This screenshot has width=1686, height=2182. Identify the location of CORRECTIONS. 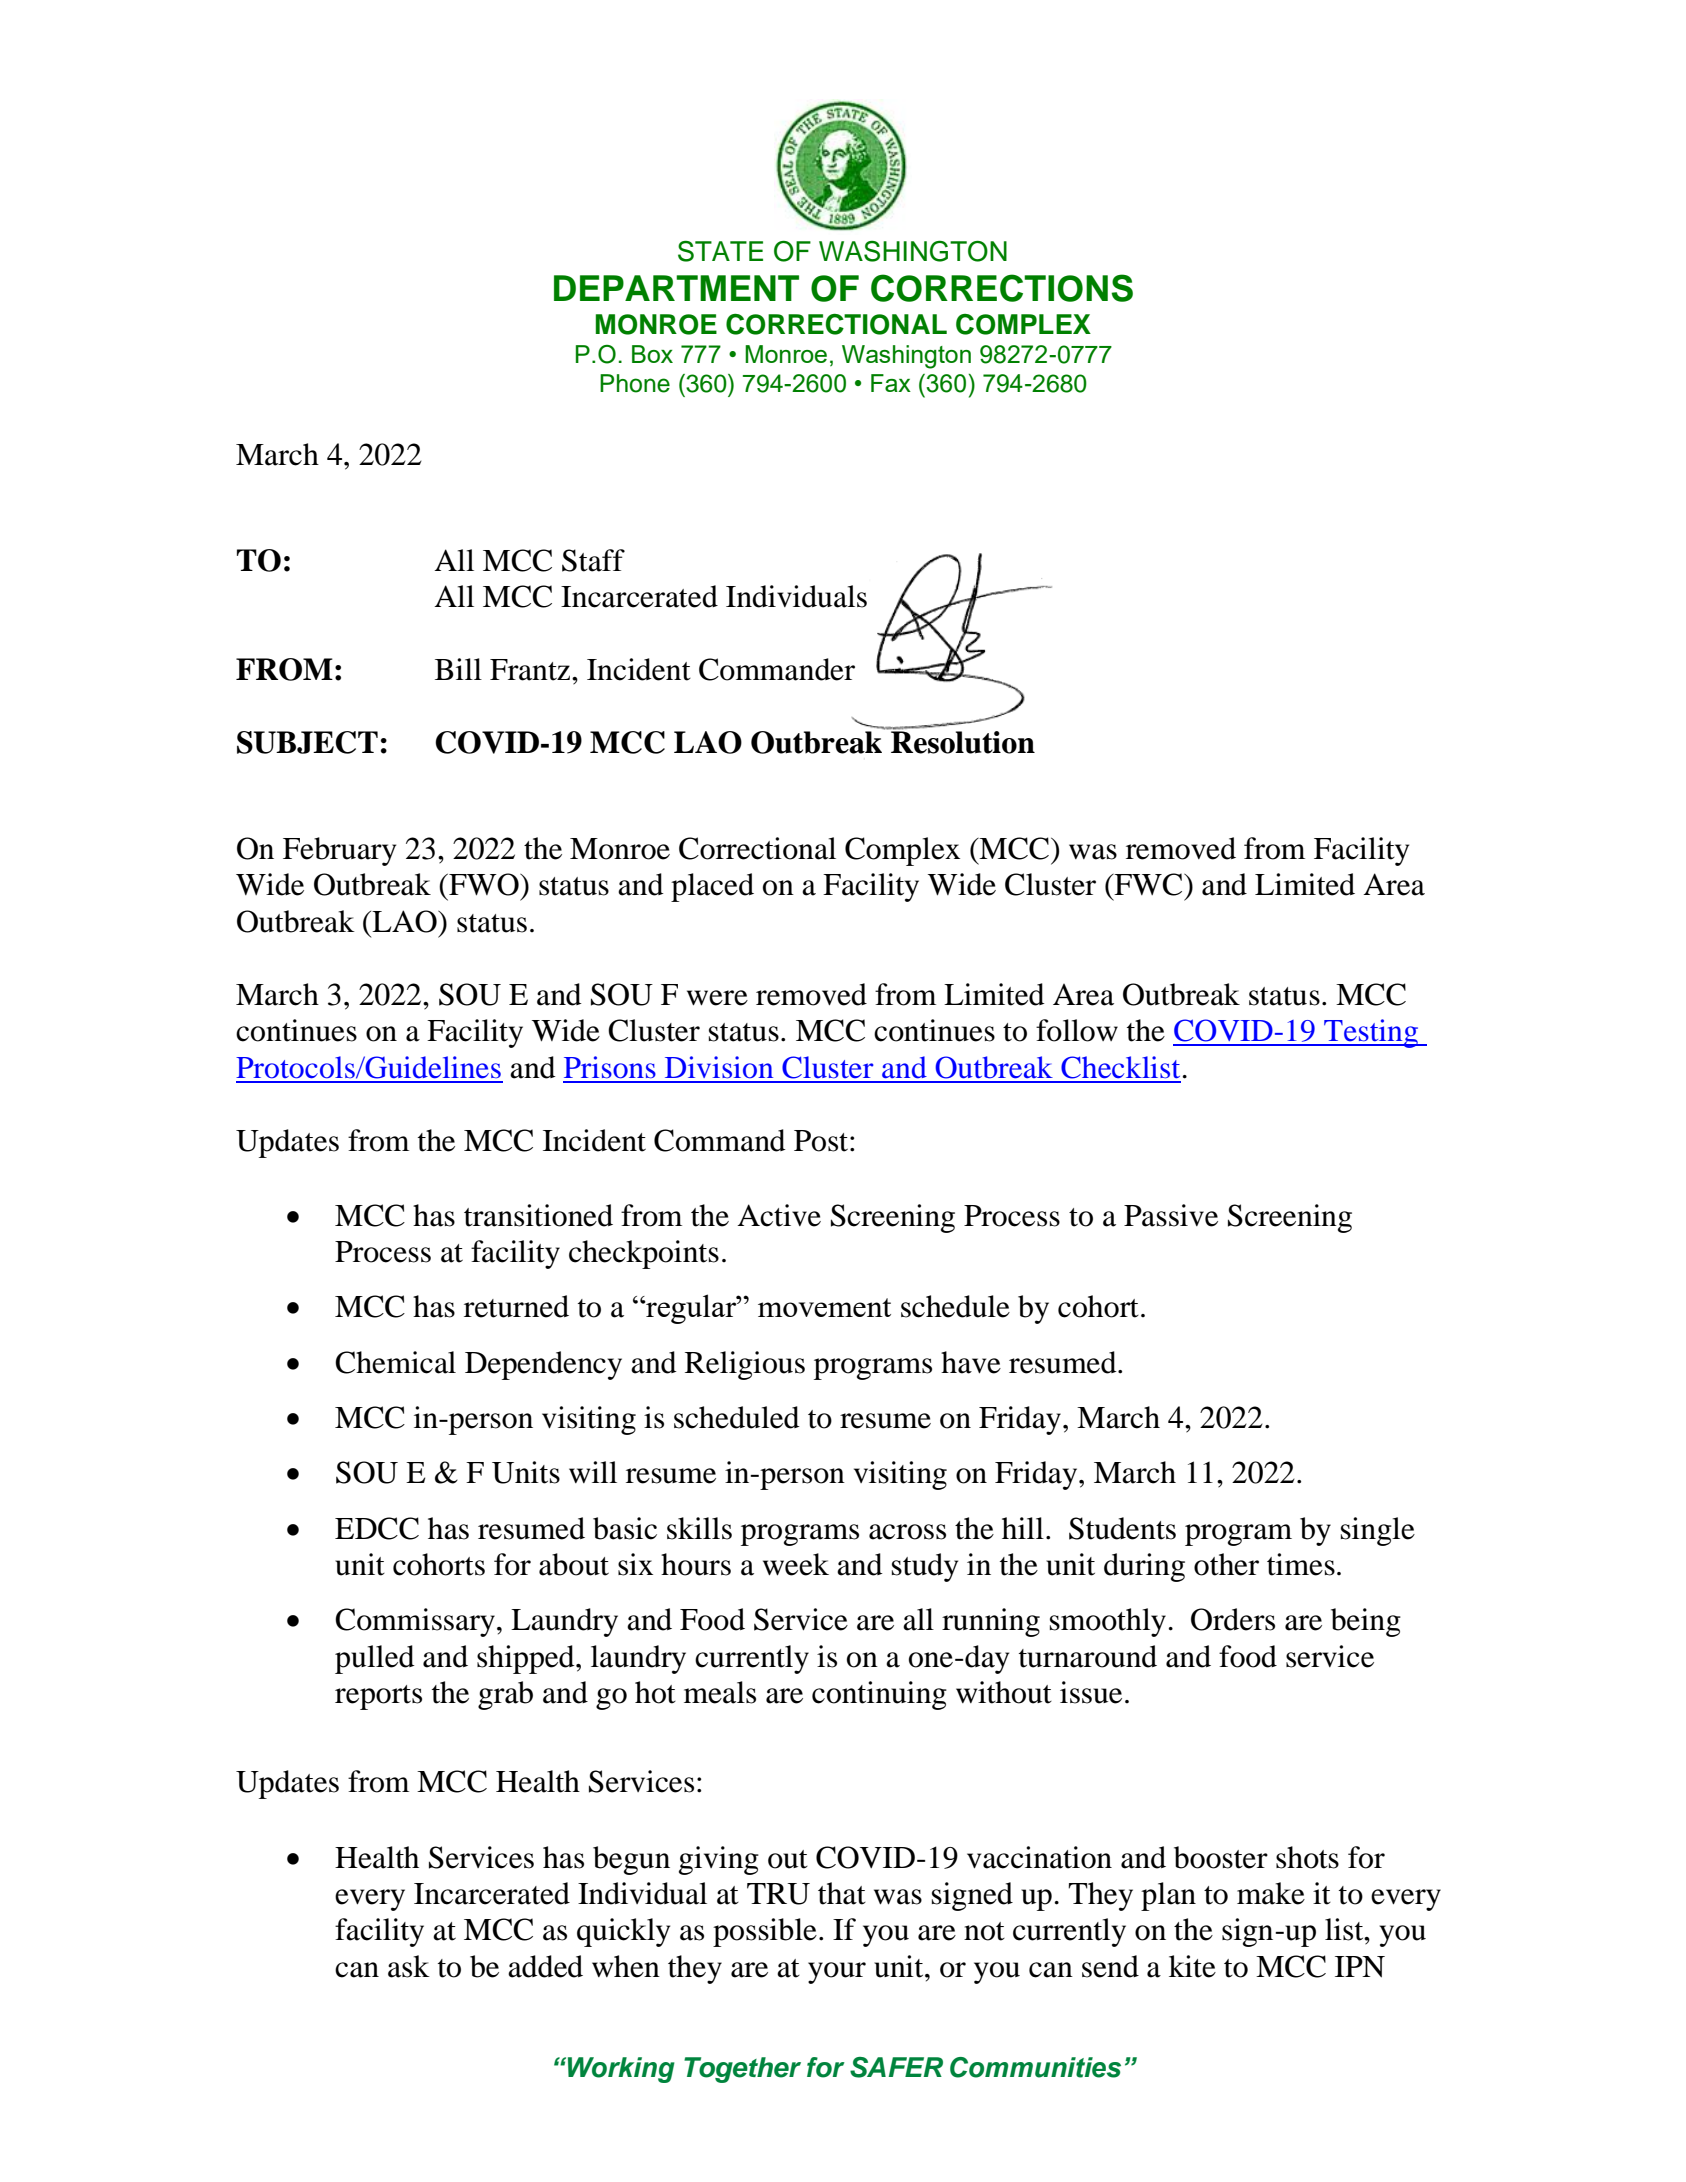
(1002, 288).
